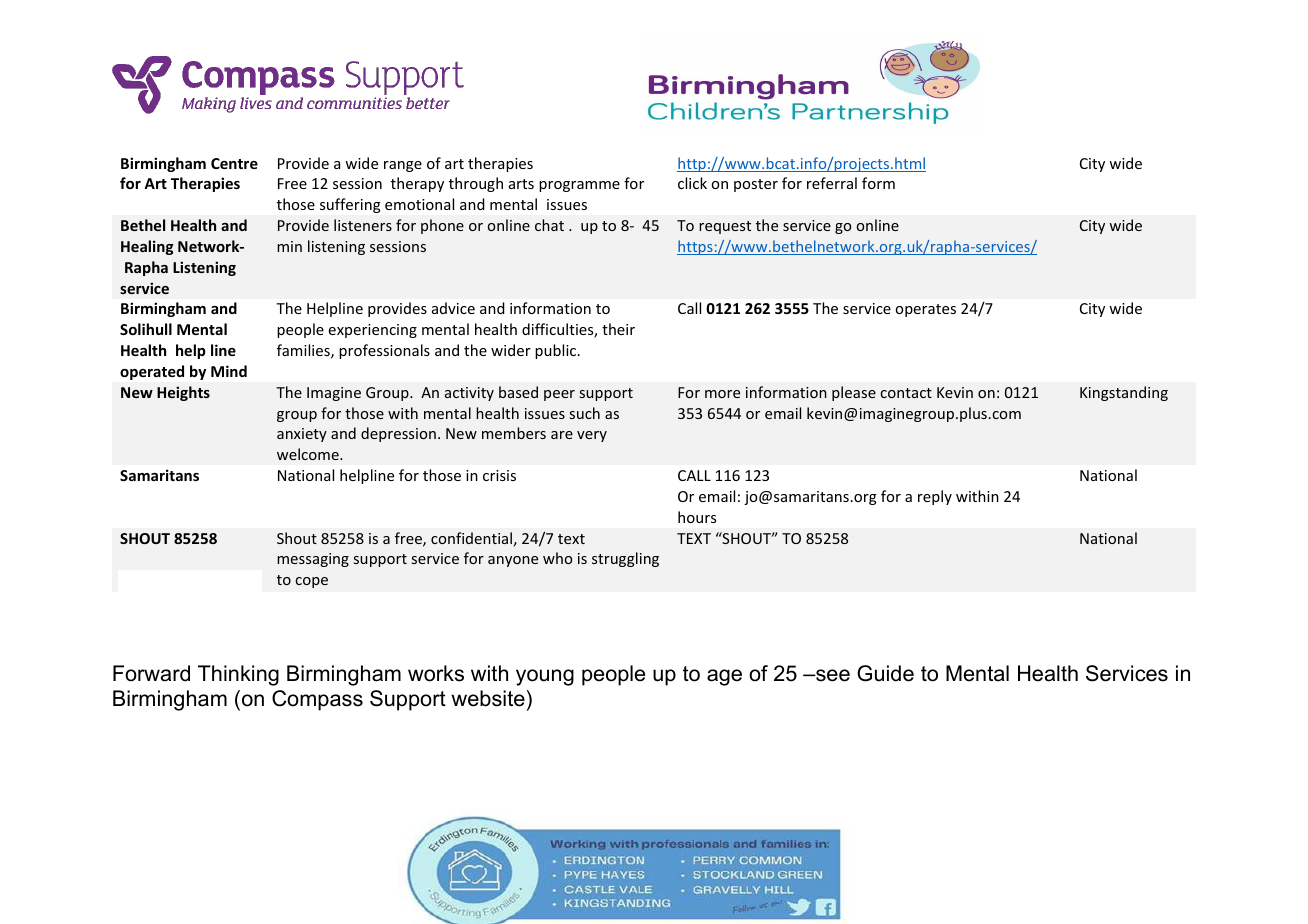 The image size is (1308, 924). What do you see at coordinates (234, 163) in the screenshot?
I see `Centre` at bounding box center [234, 163].
